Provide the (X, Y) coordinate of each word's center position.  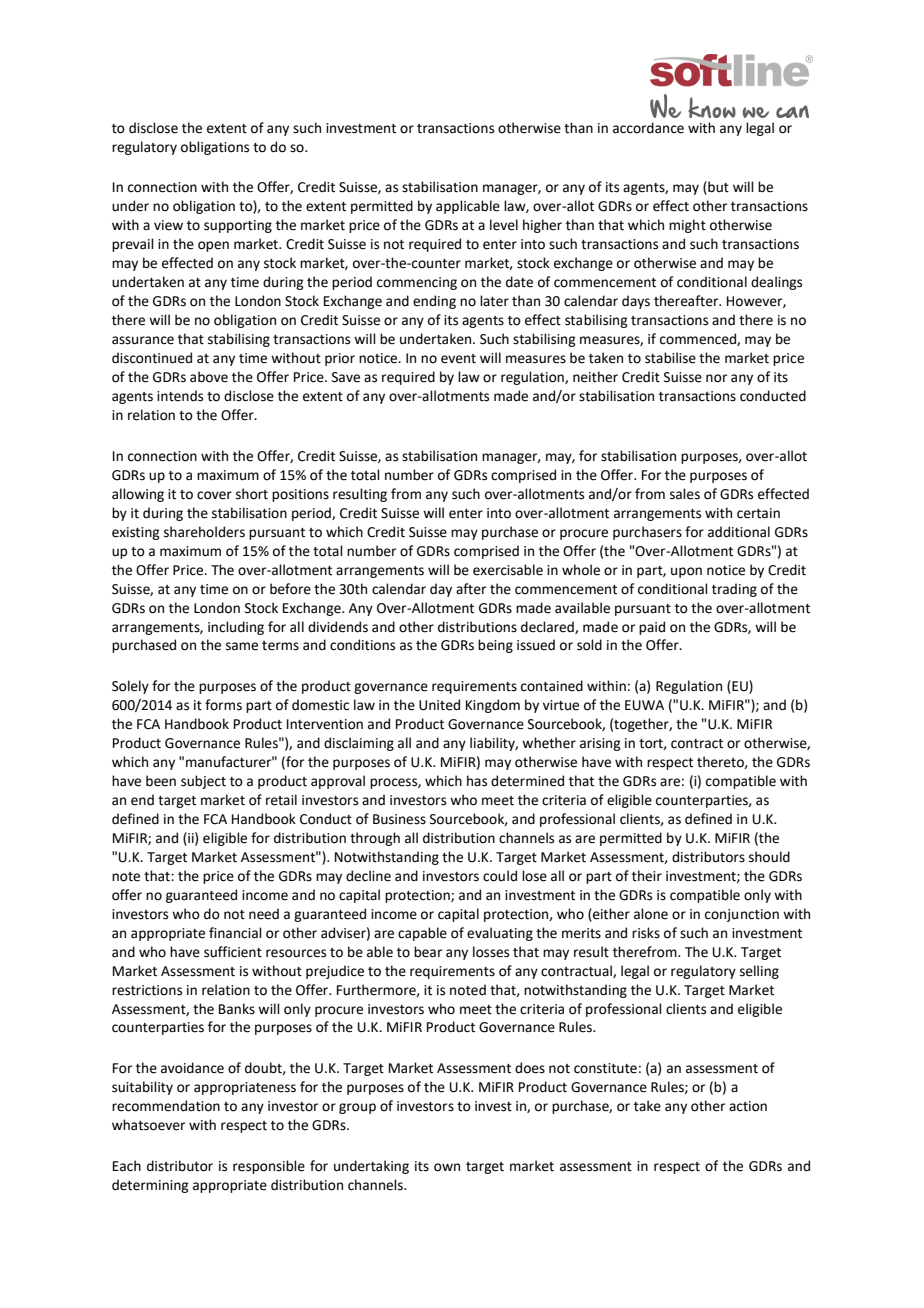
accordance (648, 128)
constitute (605, 1068)
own (447, 1167)
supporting (238, 226)
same (242, 646)
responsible (269, 1167)
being (495, 646)
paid (652, 628)
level (504, 225)
